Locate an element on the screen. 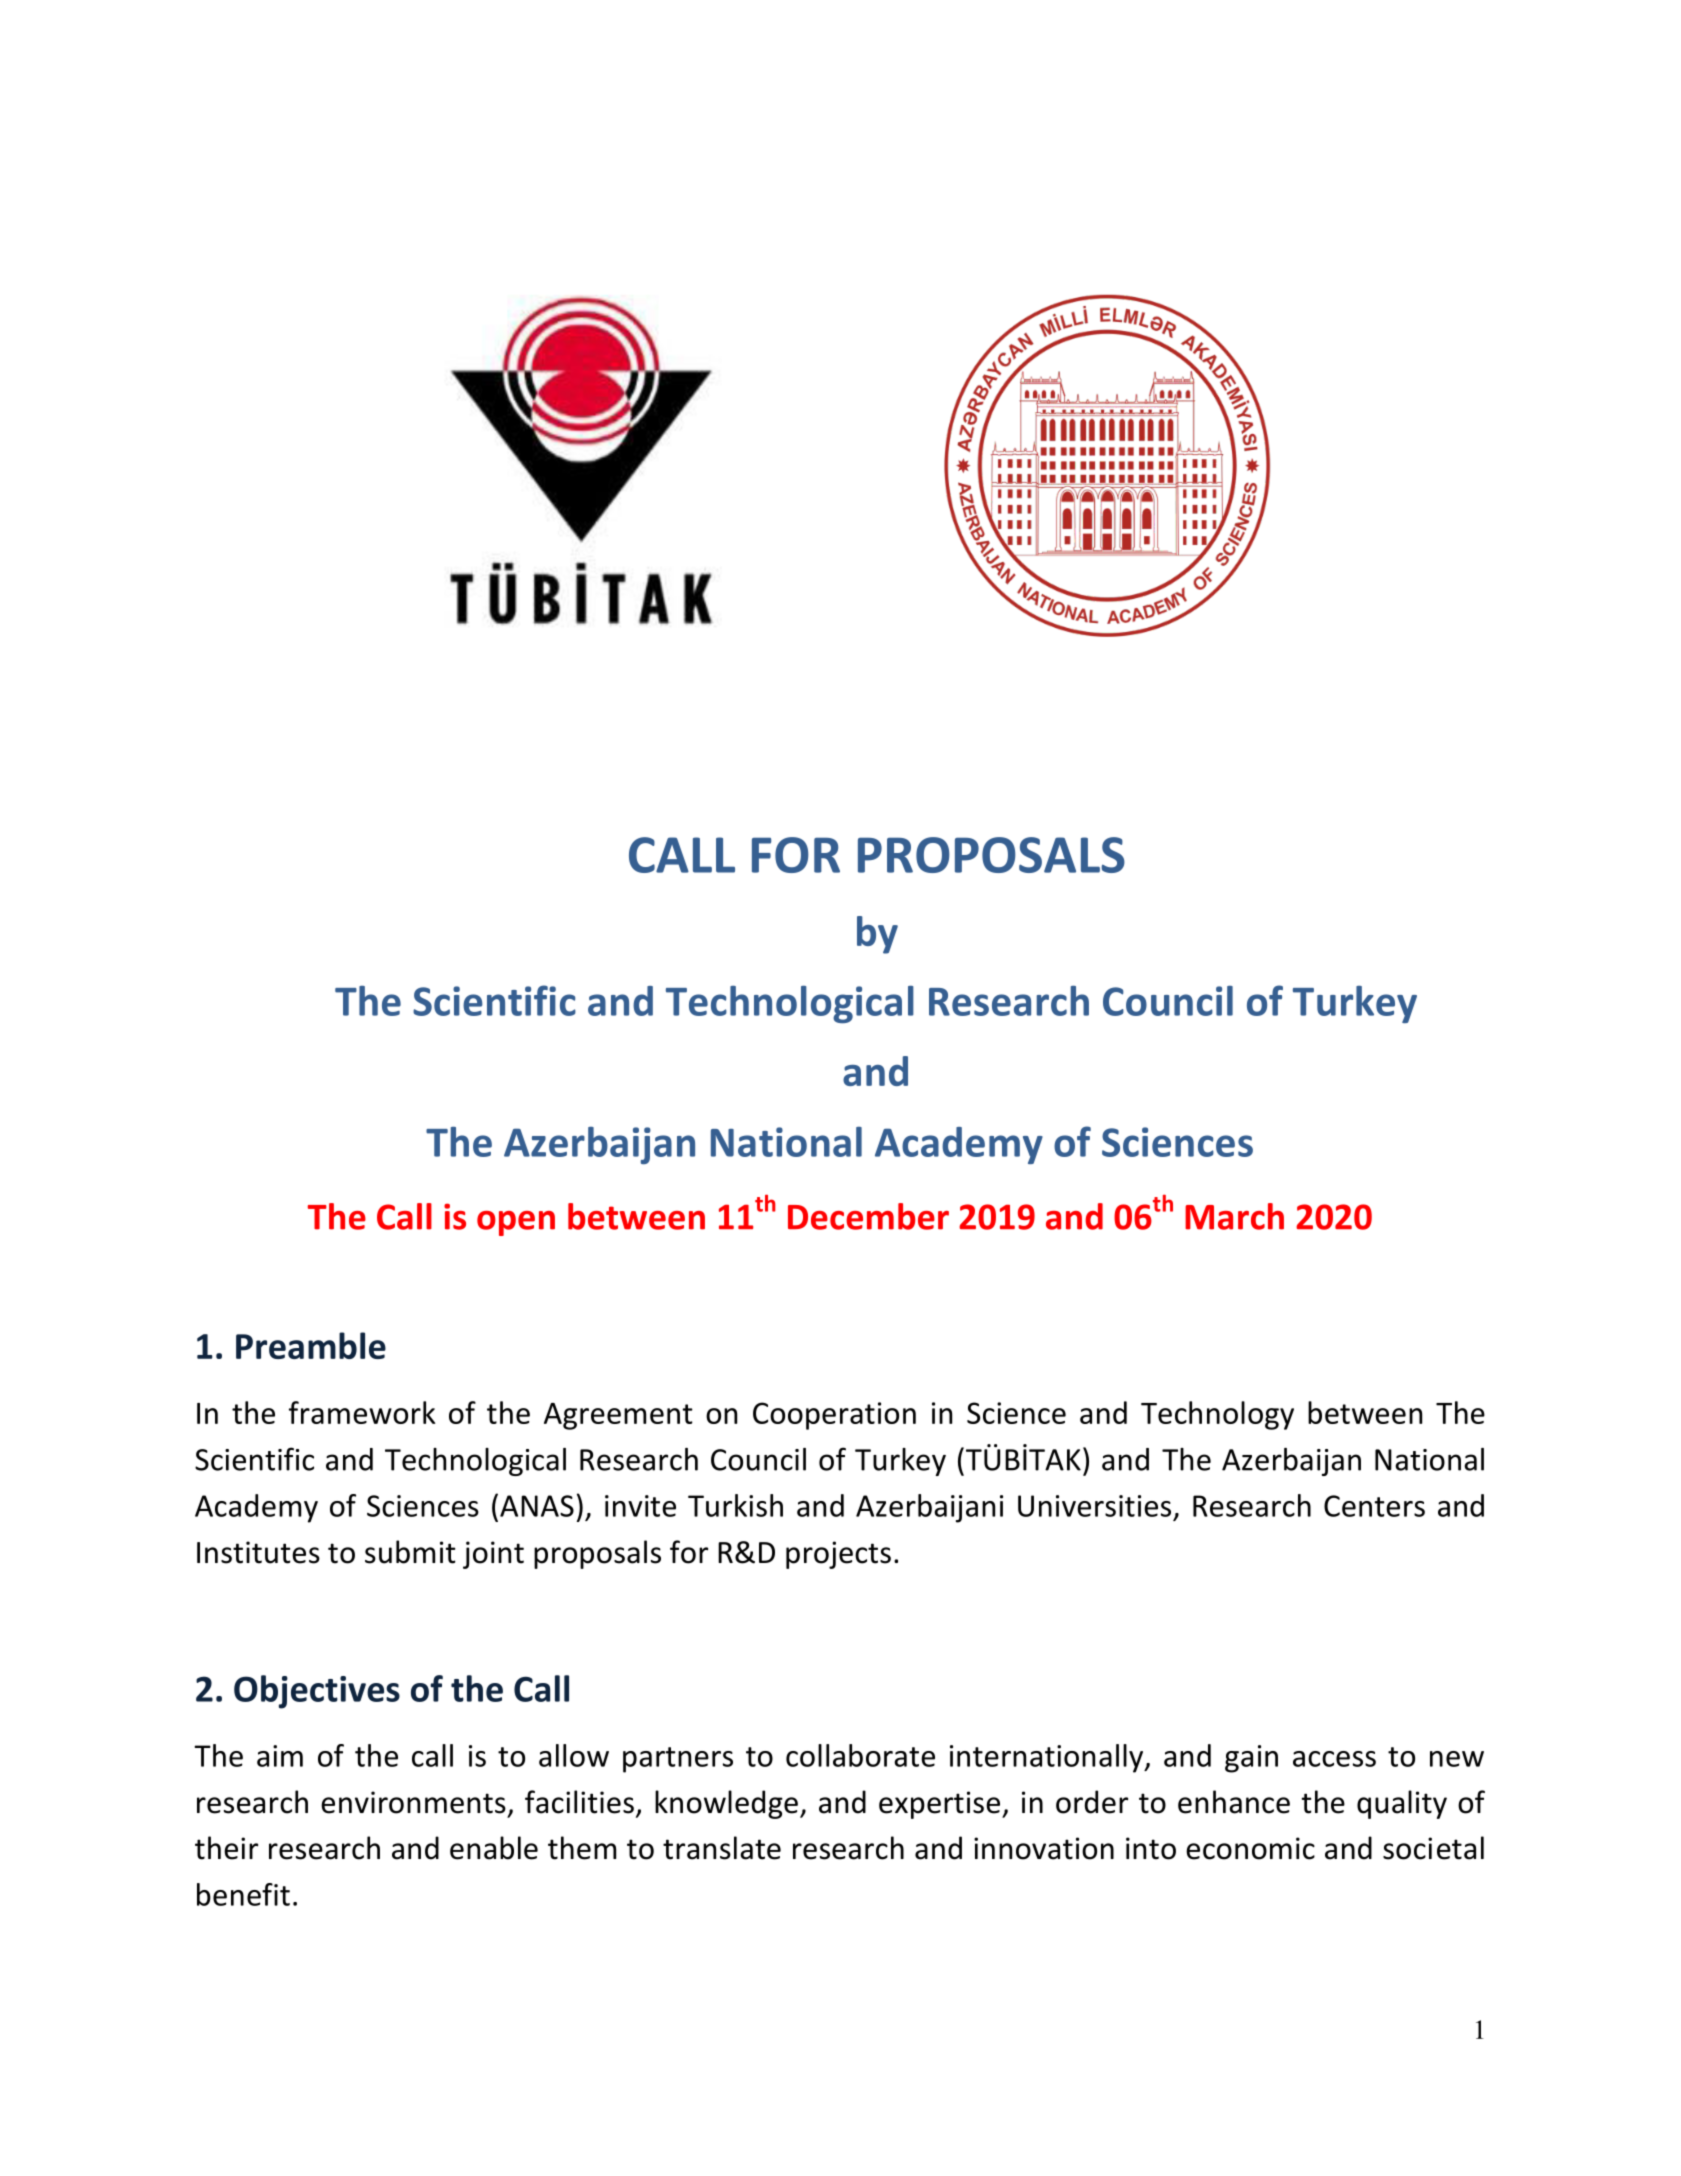  framework is located at coordinates (362, 1412).
